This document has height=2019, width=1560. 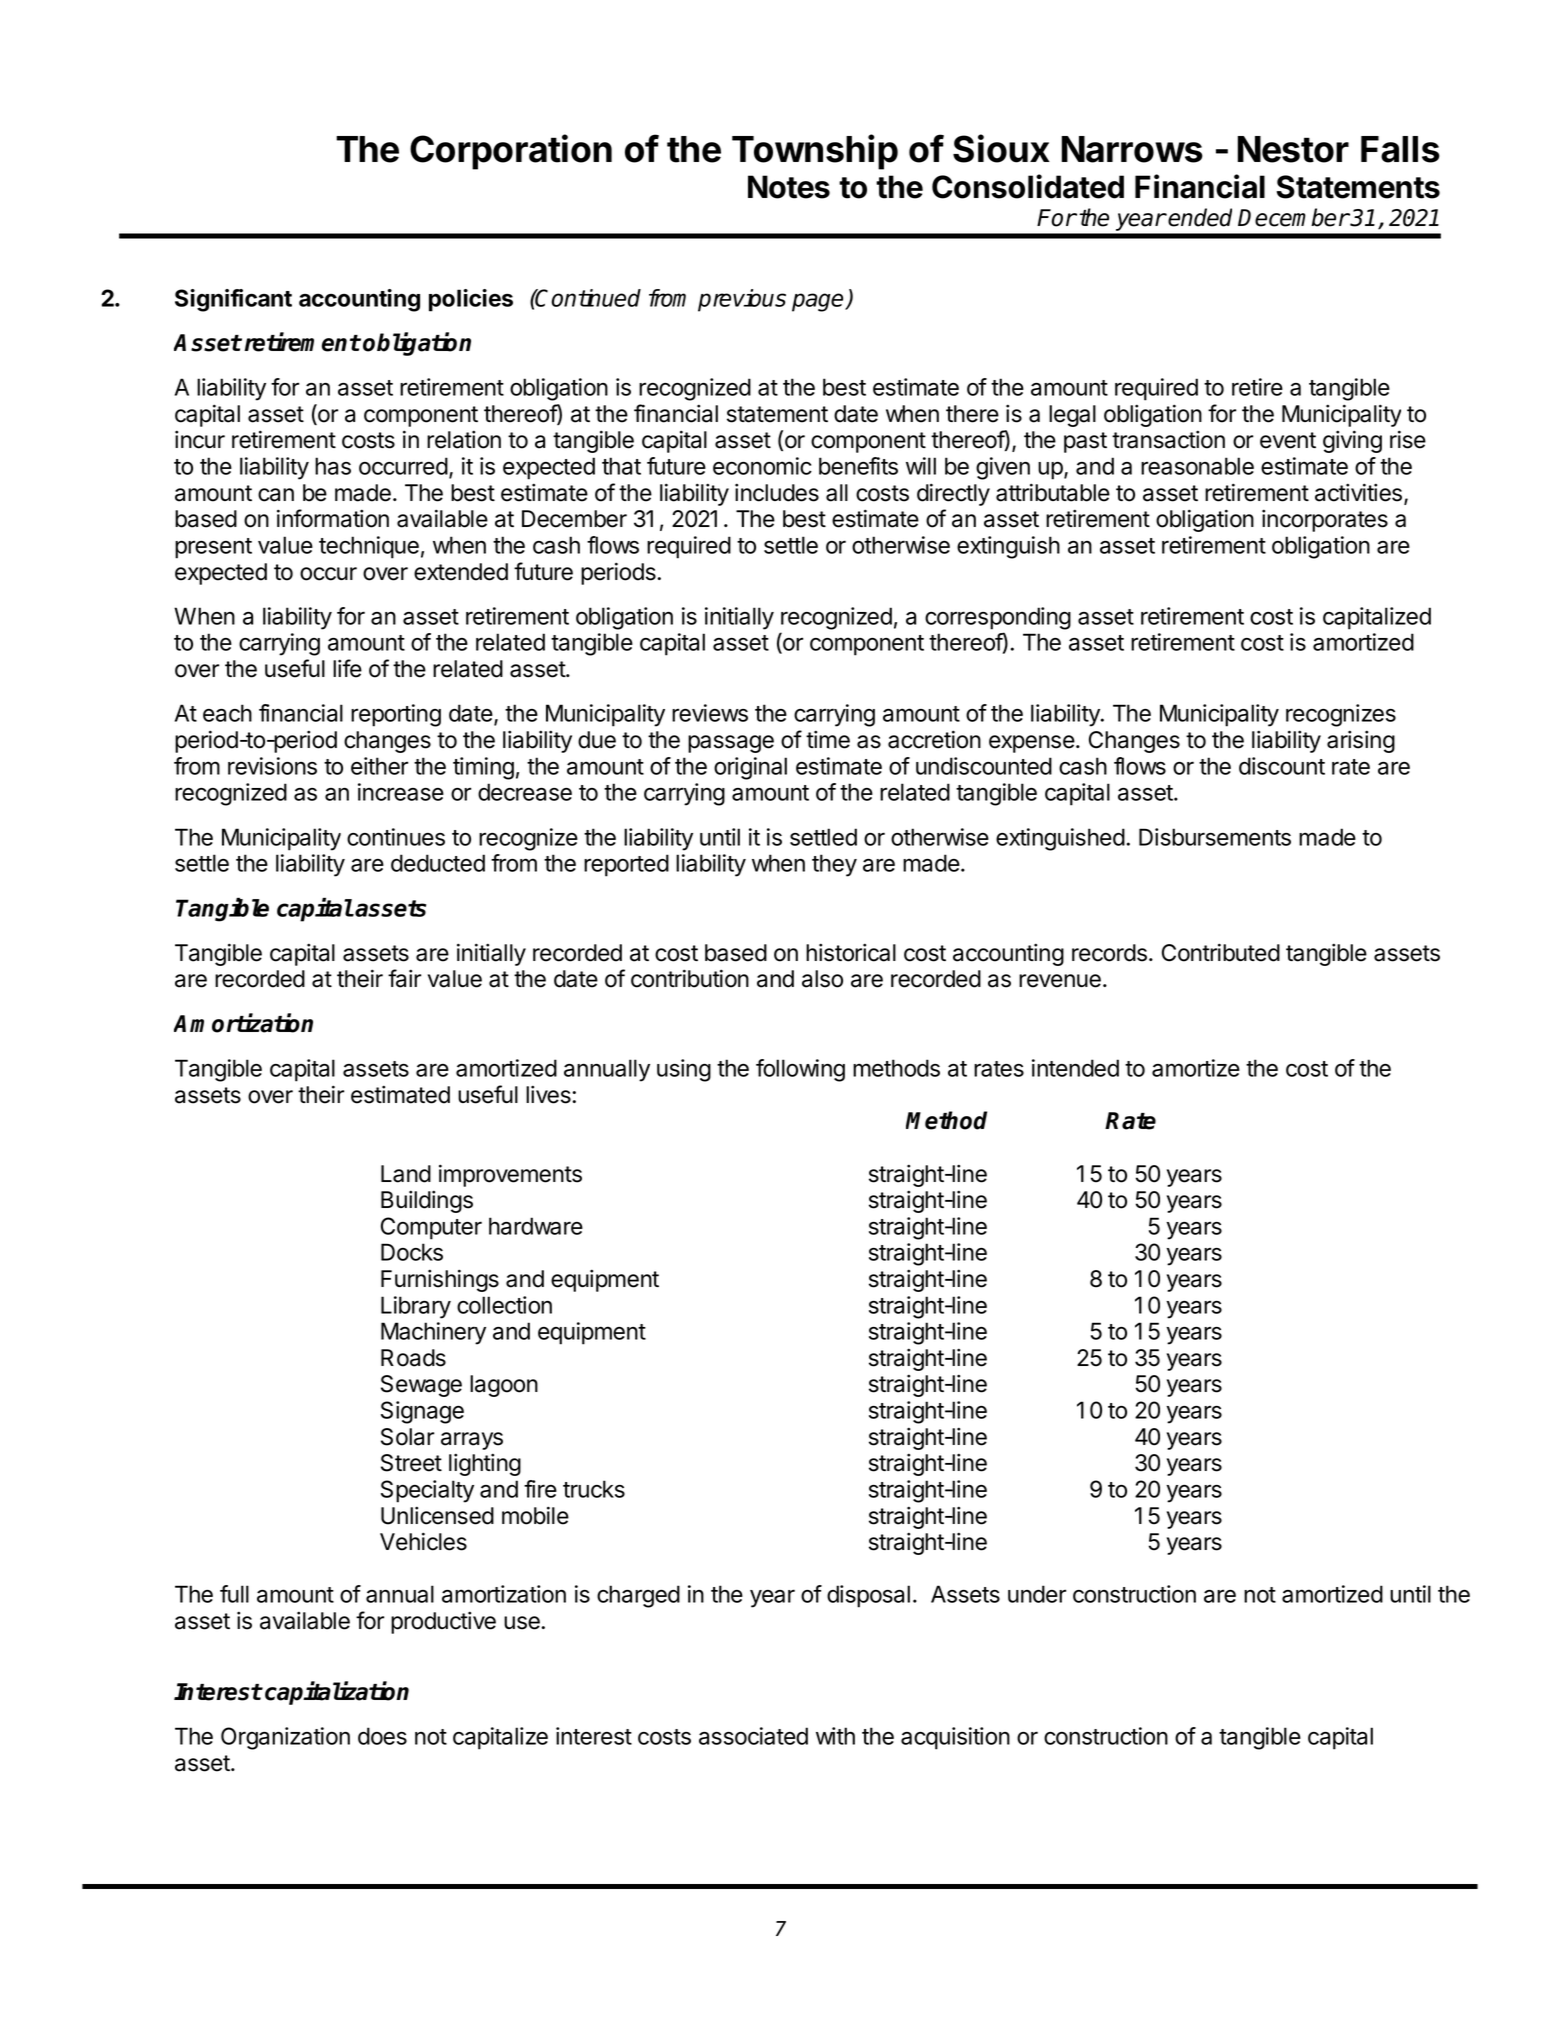 I want to click on Nestor, so click(x=1293, y=149).
